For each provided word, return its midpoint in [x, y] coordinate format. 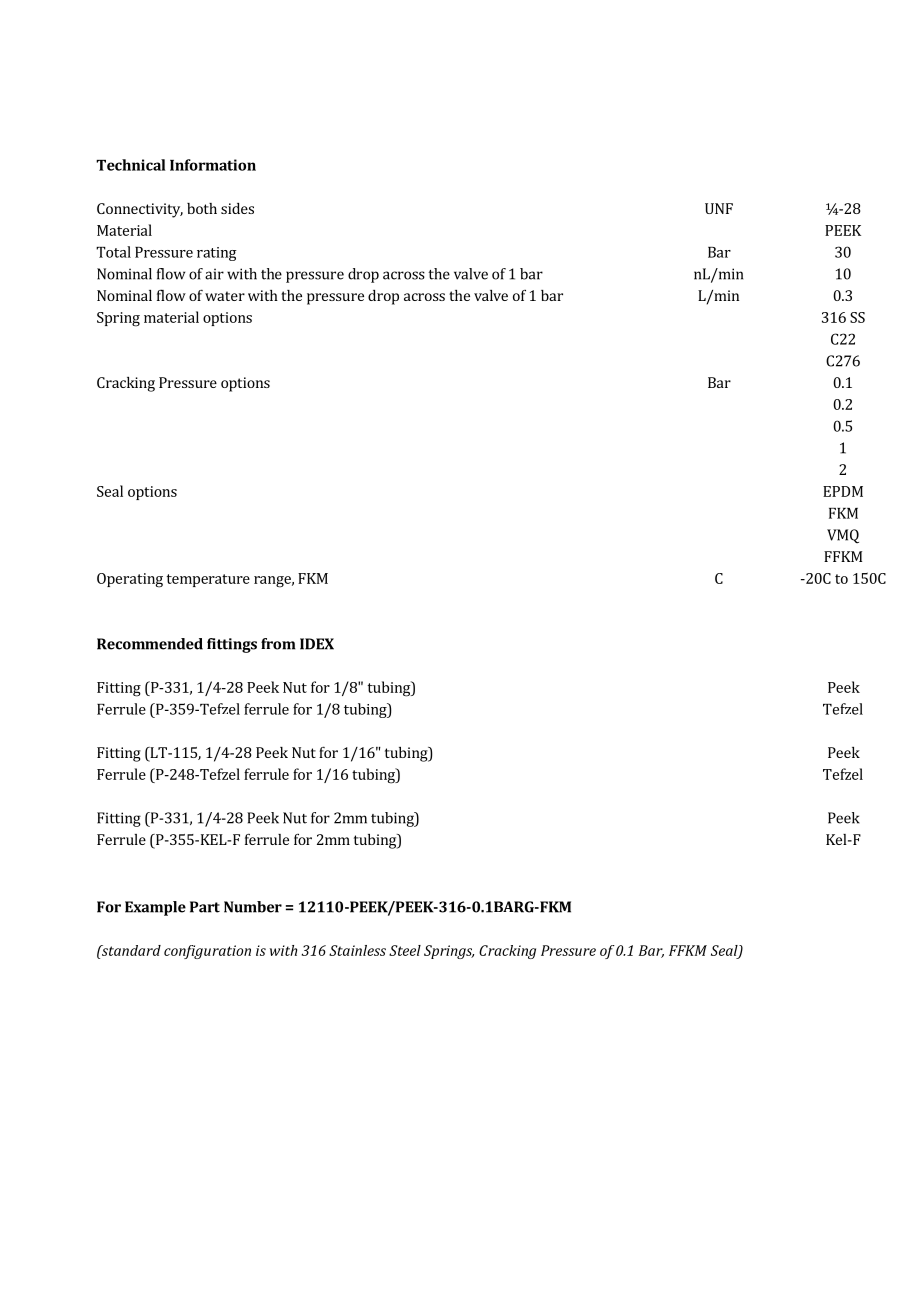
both [202, 208]
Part [205, 907]
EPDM [843, 491]
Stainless [357, 950]
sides [237, 208]
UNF [719, 208]
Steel [405, 950]
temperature [208, 580]
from [278, 644]
